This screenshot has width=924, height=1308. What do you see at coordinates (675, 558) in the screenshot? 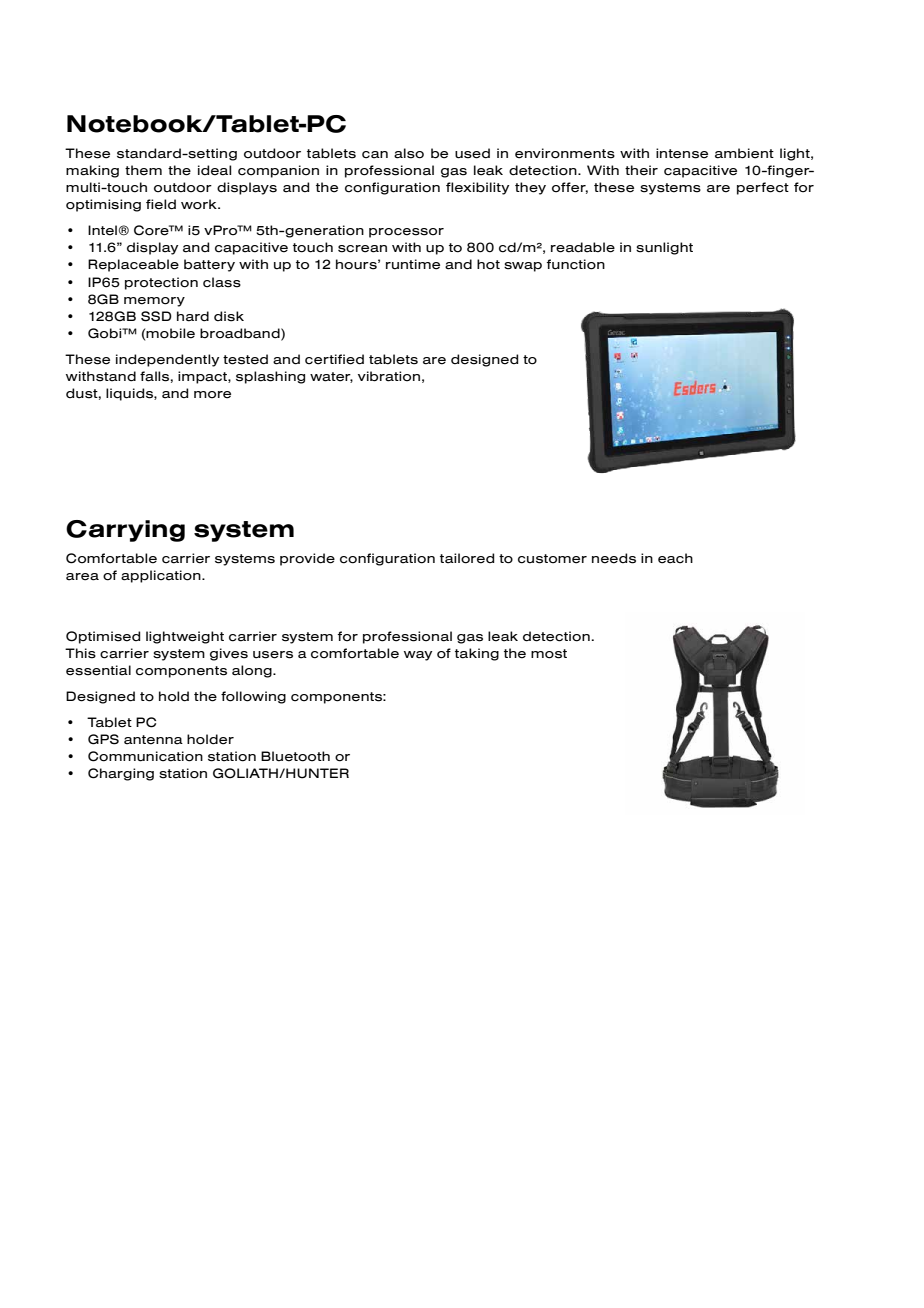
I see `each` at bounding box center [675, 558].
